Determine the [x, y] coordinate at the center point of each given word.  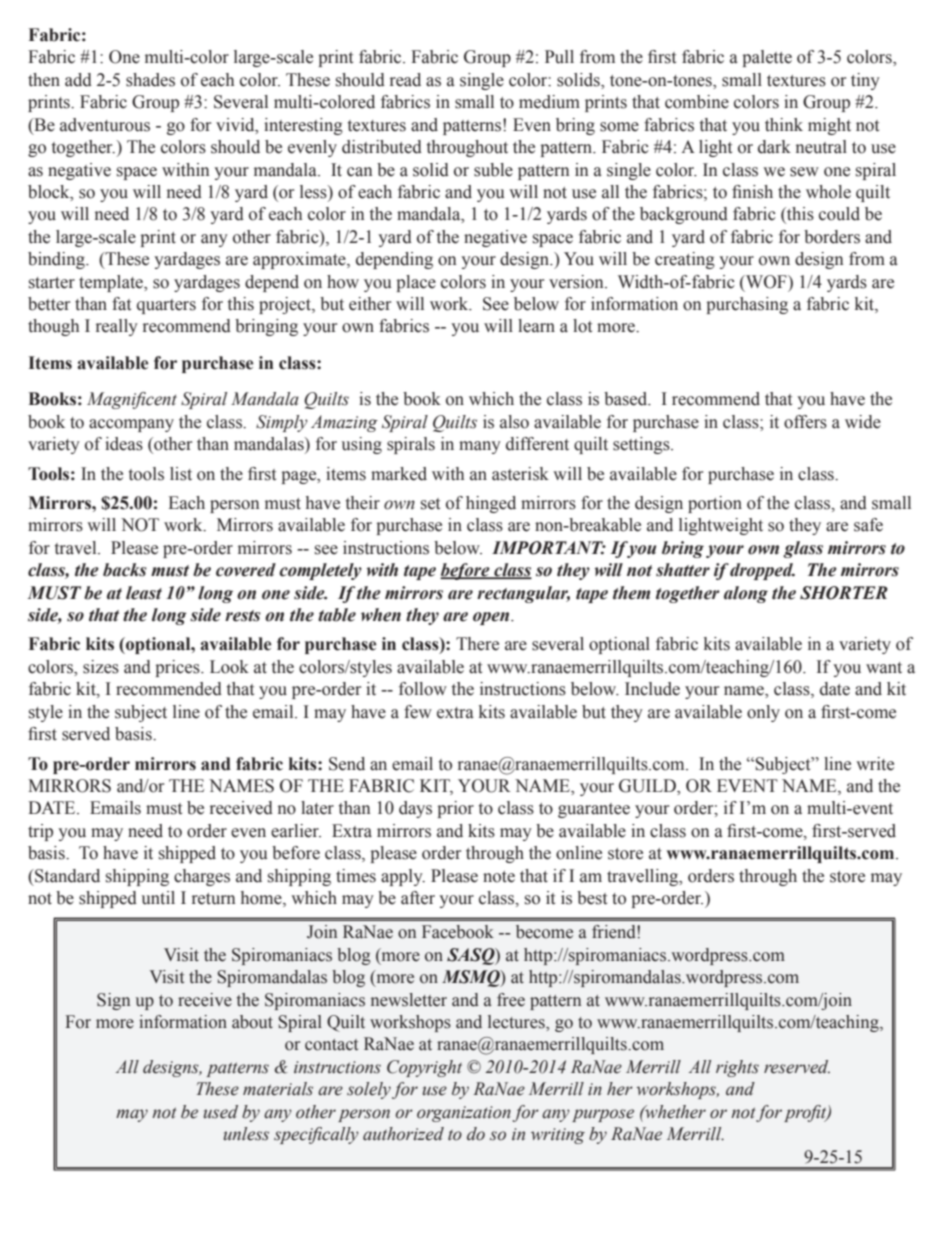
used [221, 1112]
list [181, 474]
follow [423, 689]
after [418, 898]
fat [121, 304]
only [763, 713]
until [158, 898]
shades [150, 80]
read [405, 80]
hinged [491, 504]
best [592, 898]
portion [715, 504]
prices [178, 668]
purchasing [747, 305]
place [416, 283]
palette [767, 58]
